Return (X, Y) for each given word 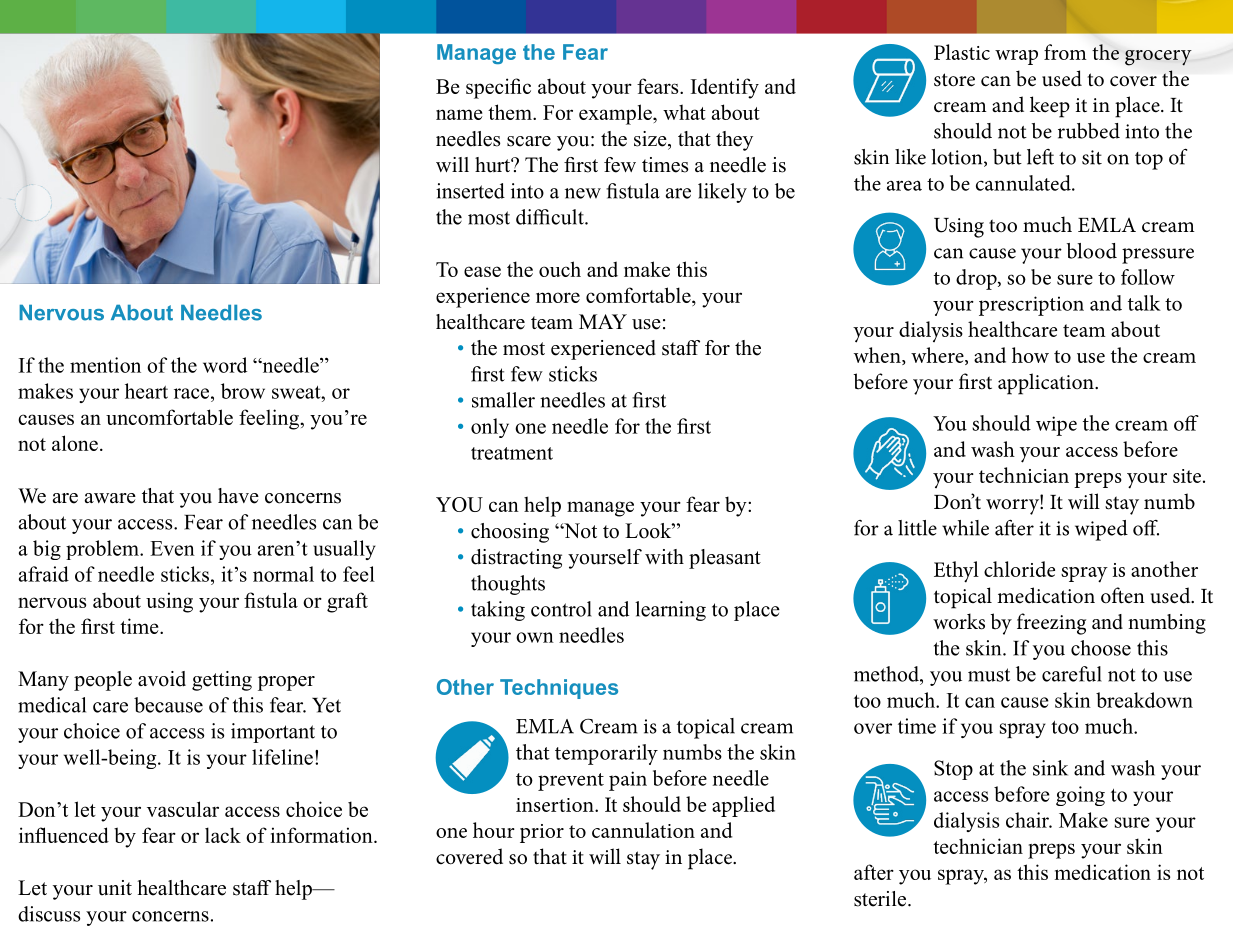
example (616, 114)
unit (115, 888)
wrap (1016, 57)
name (459, 114)
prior (542, 833)
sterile (881, 899)
